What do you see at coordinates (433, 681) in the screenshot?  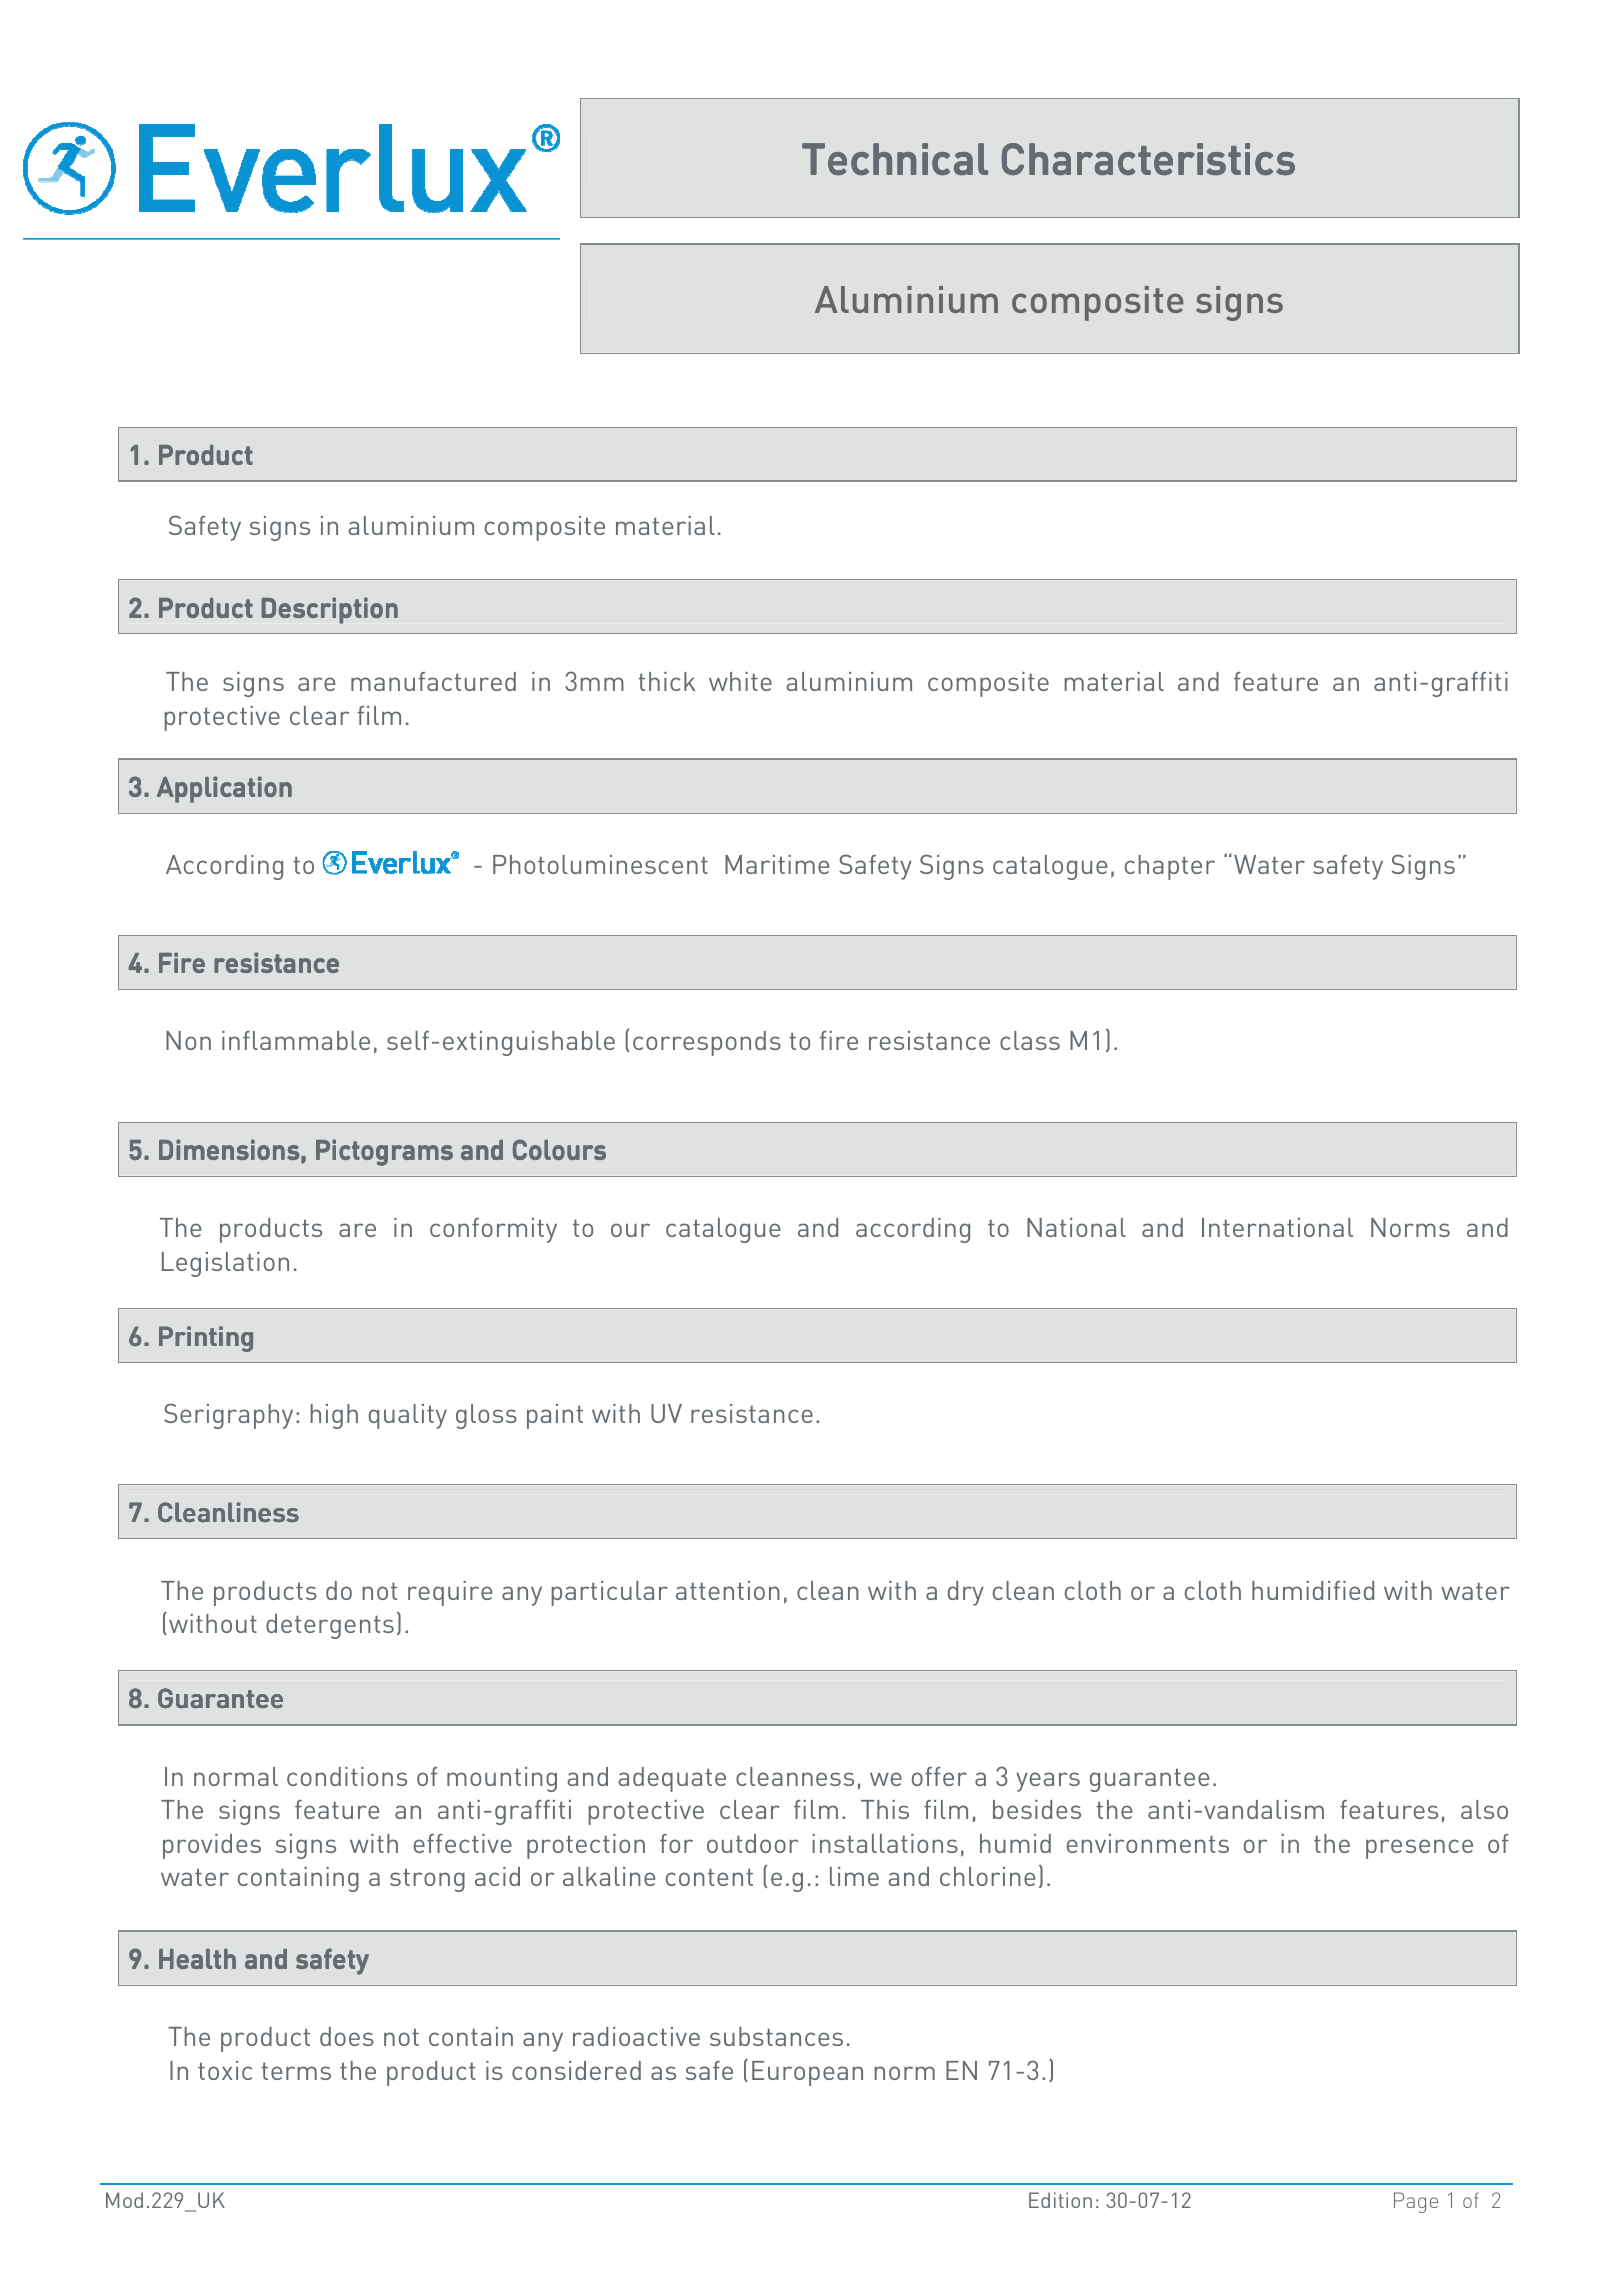 I see `manufactured` at bounding box center [433, 681].
